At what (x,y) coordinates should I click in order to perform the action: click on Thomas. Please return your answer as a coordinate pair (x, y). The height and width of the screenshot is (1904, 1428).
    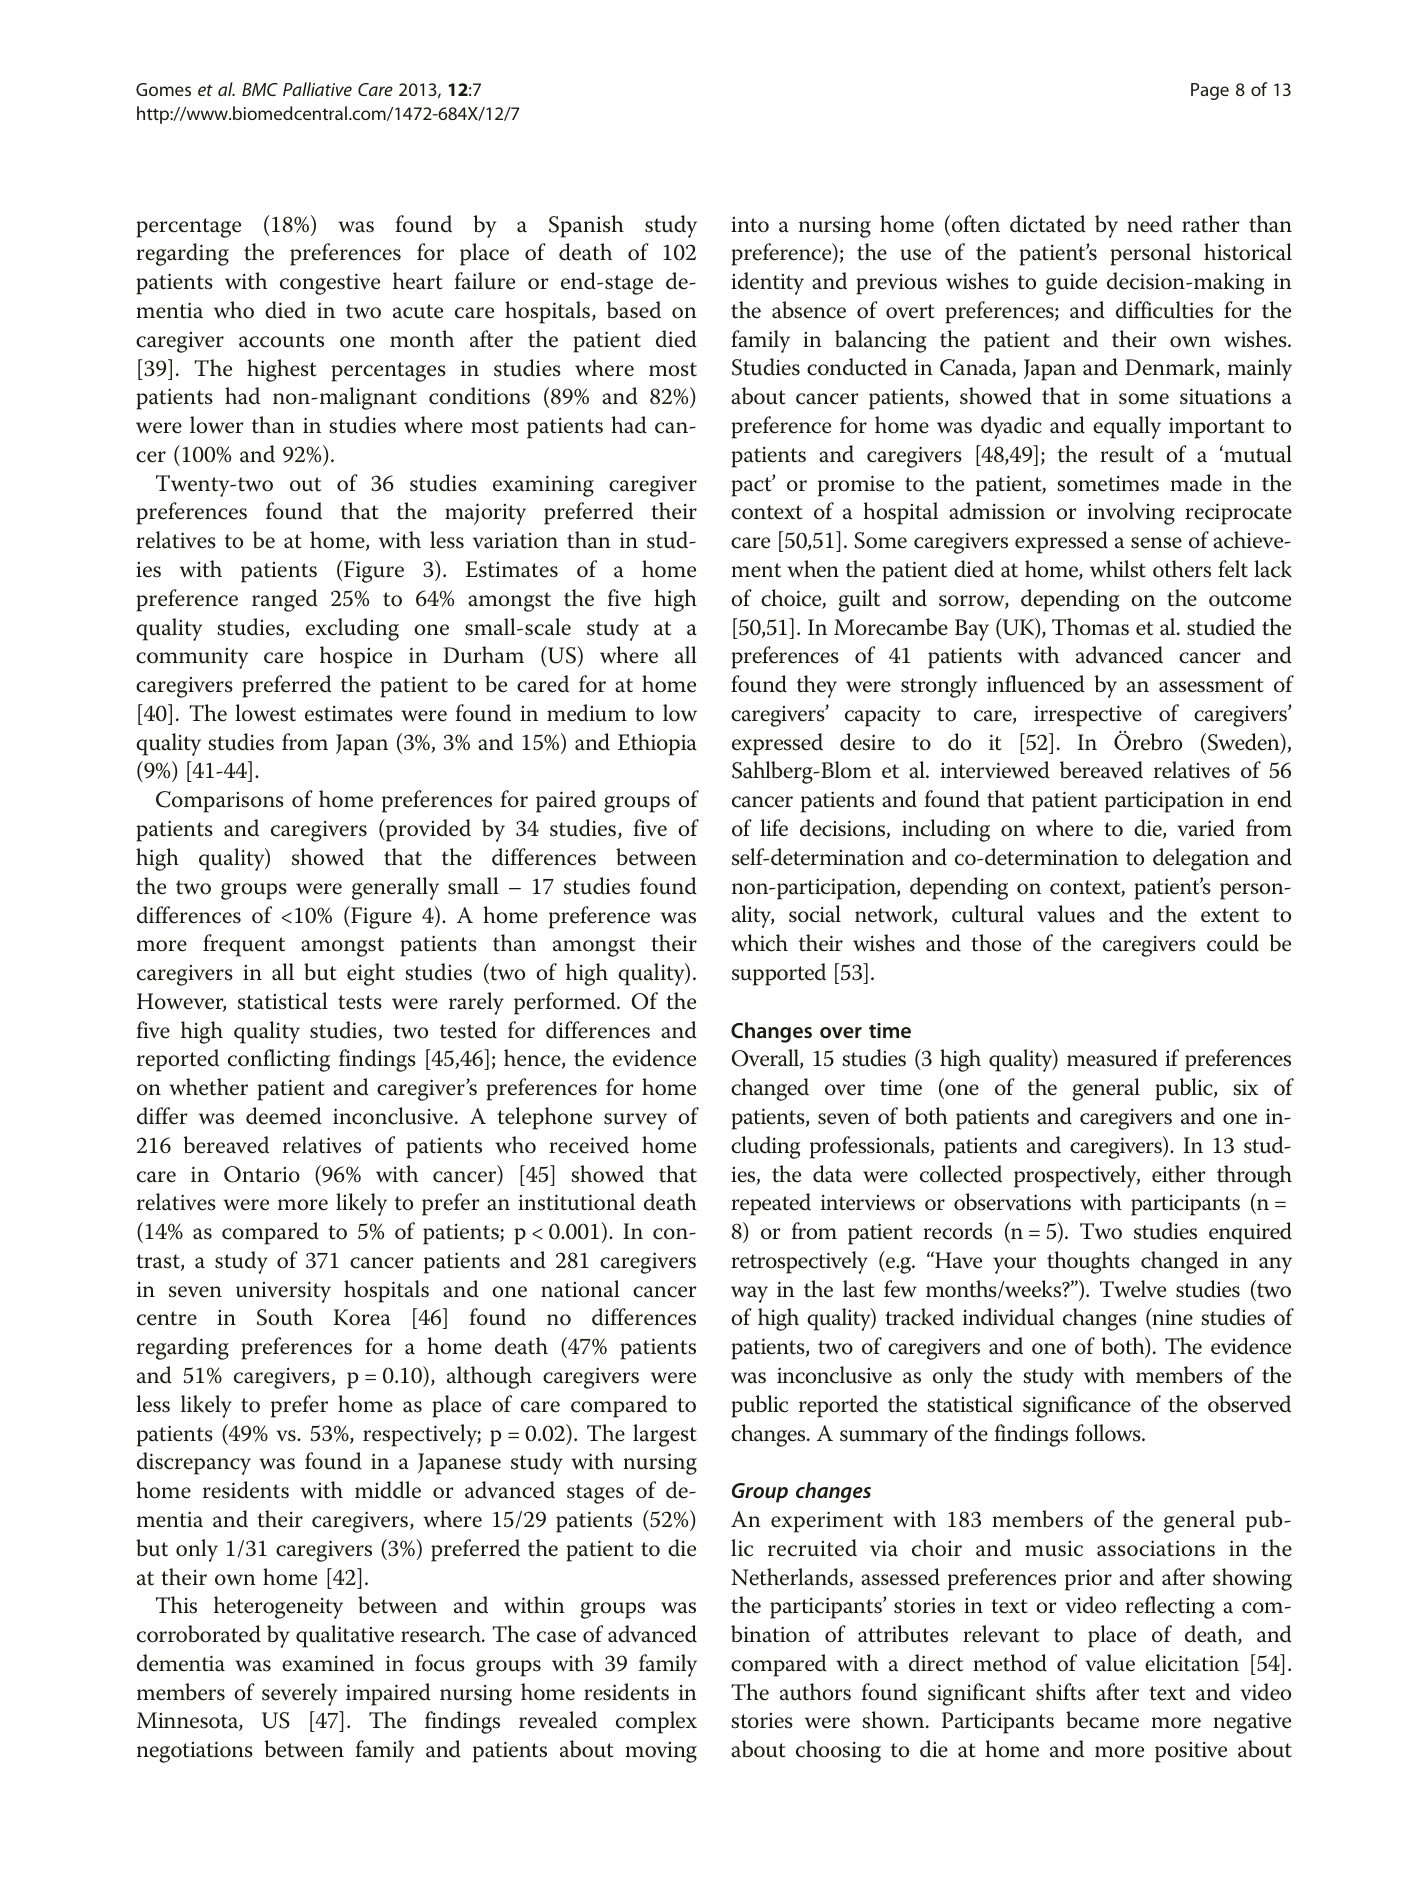
    Looking at the image, I should click on (1090, 627).
